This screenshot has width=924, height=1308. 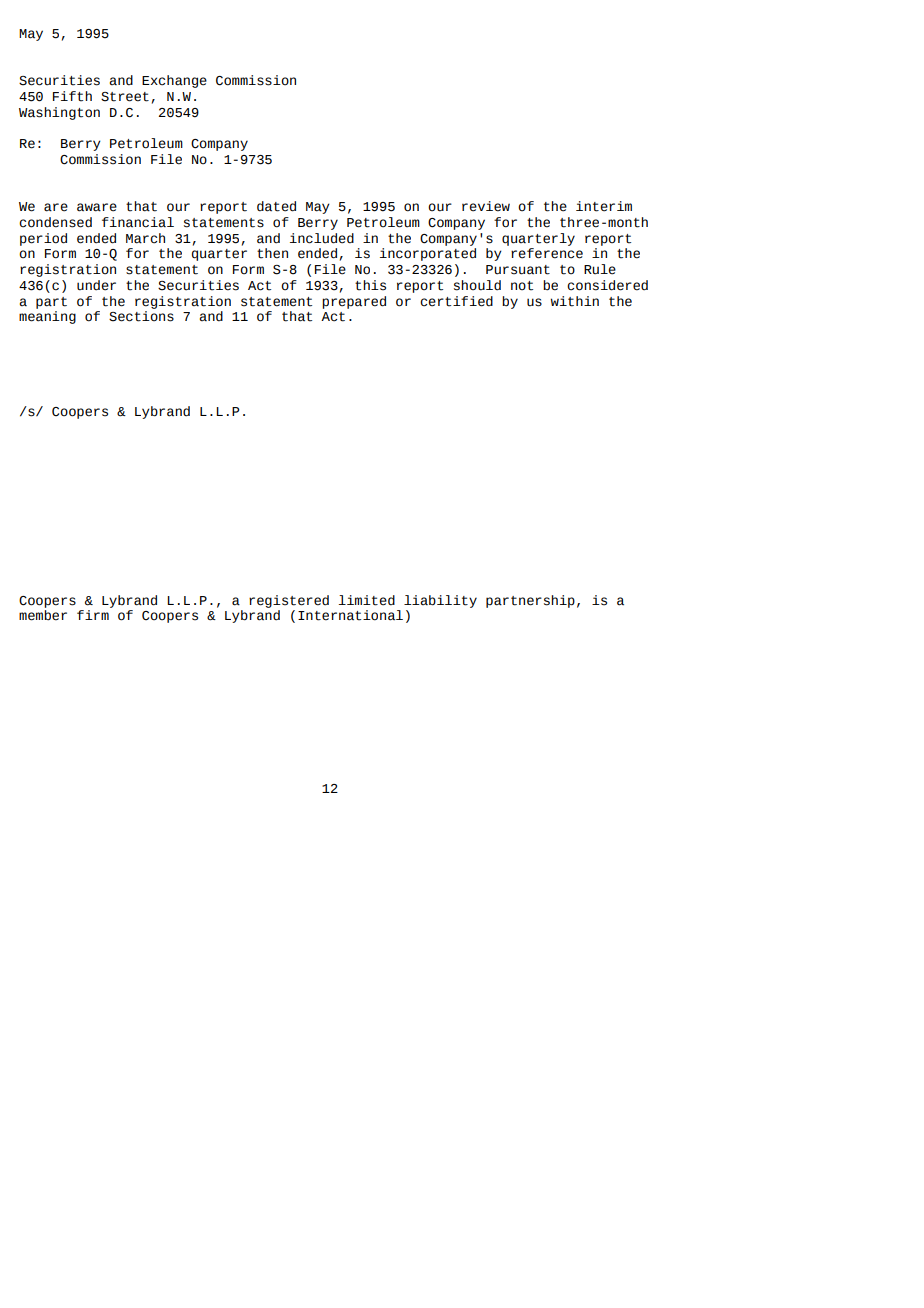 What do you see at coordinates (93, 615) in the screenshot?
I see `firm` at bounding box center [93, 615].
